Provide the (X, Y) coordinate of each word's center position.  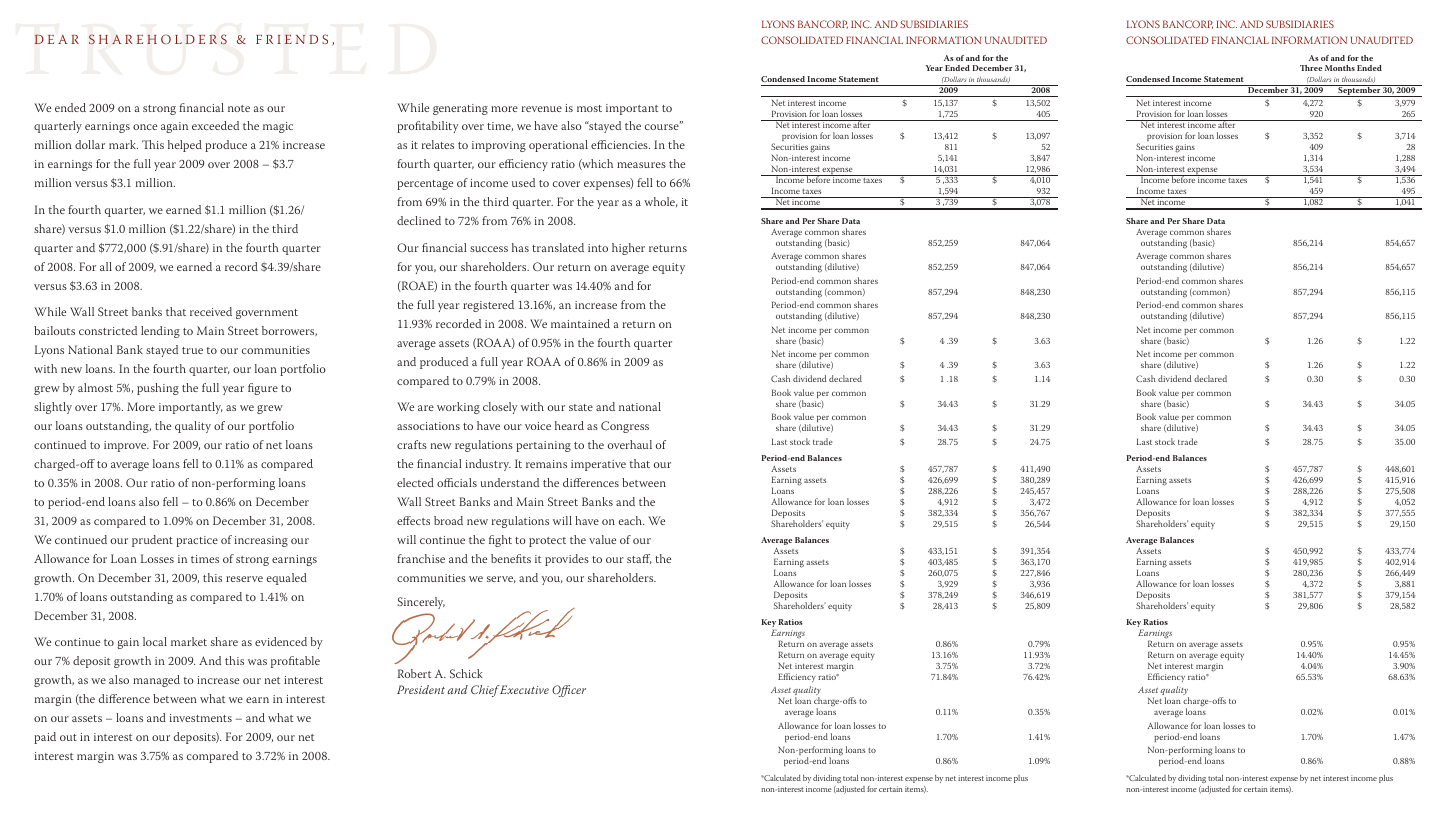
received (211, 311)
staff (639, 559)
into (598, 248)
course (662, 126)
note (239, 108)
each (631, 520)
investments (201, 718)
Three (1311, 68)
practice (197, 541)
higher (628, 249)
